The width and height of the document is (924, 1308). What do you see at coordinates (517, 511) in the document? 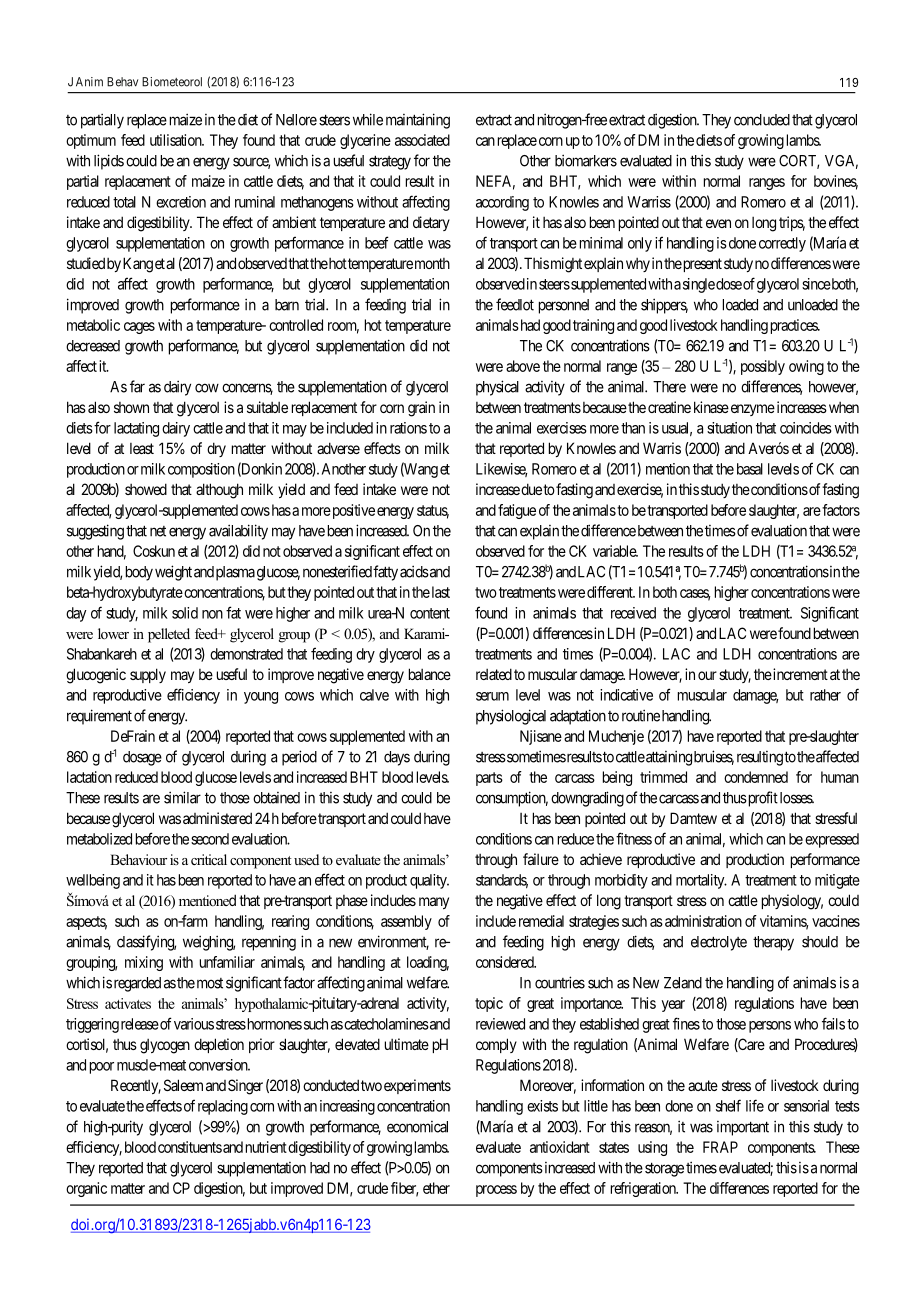
I see `fatigue` at bounding box center [517, 511].
